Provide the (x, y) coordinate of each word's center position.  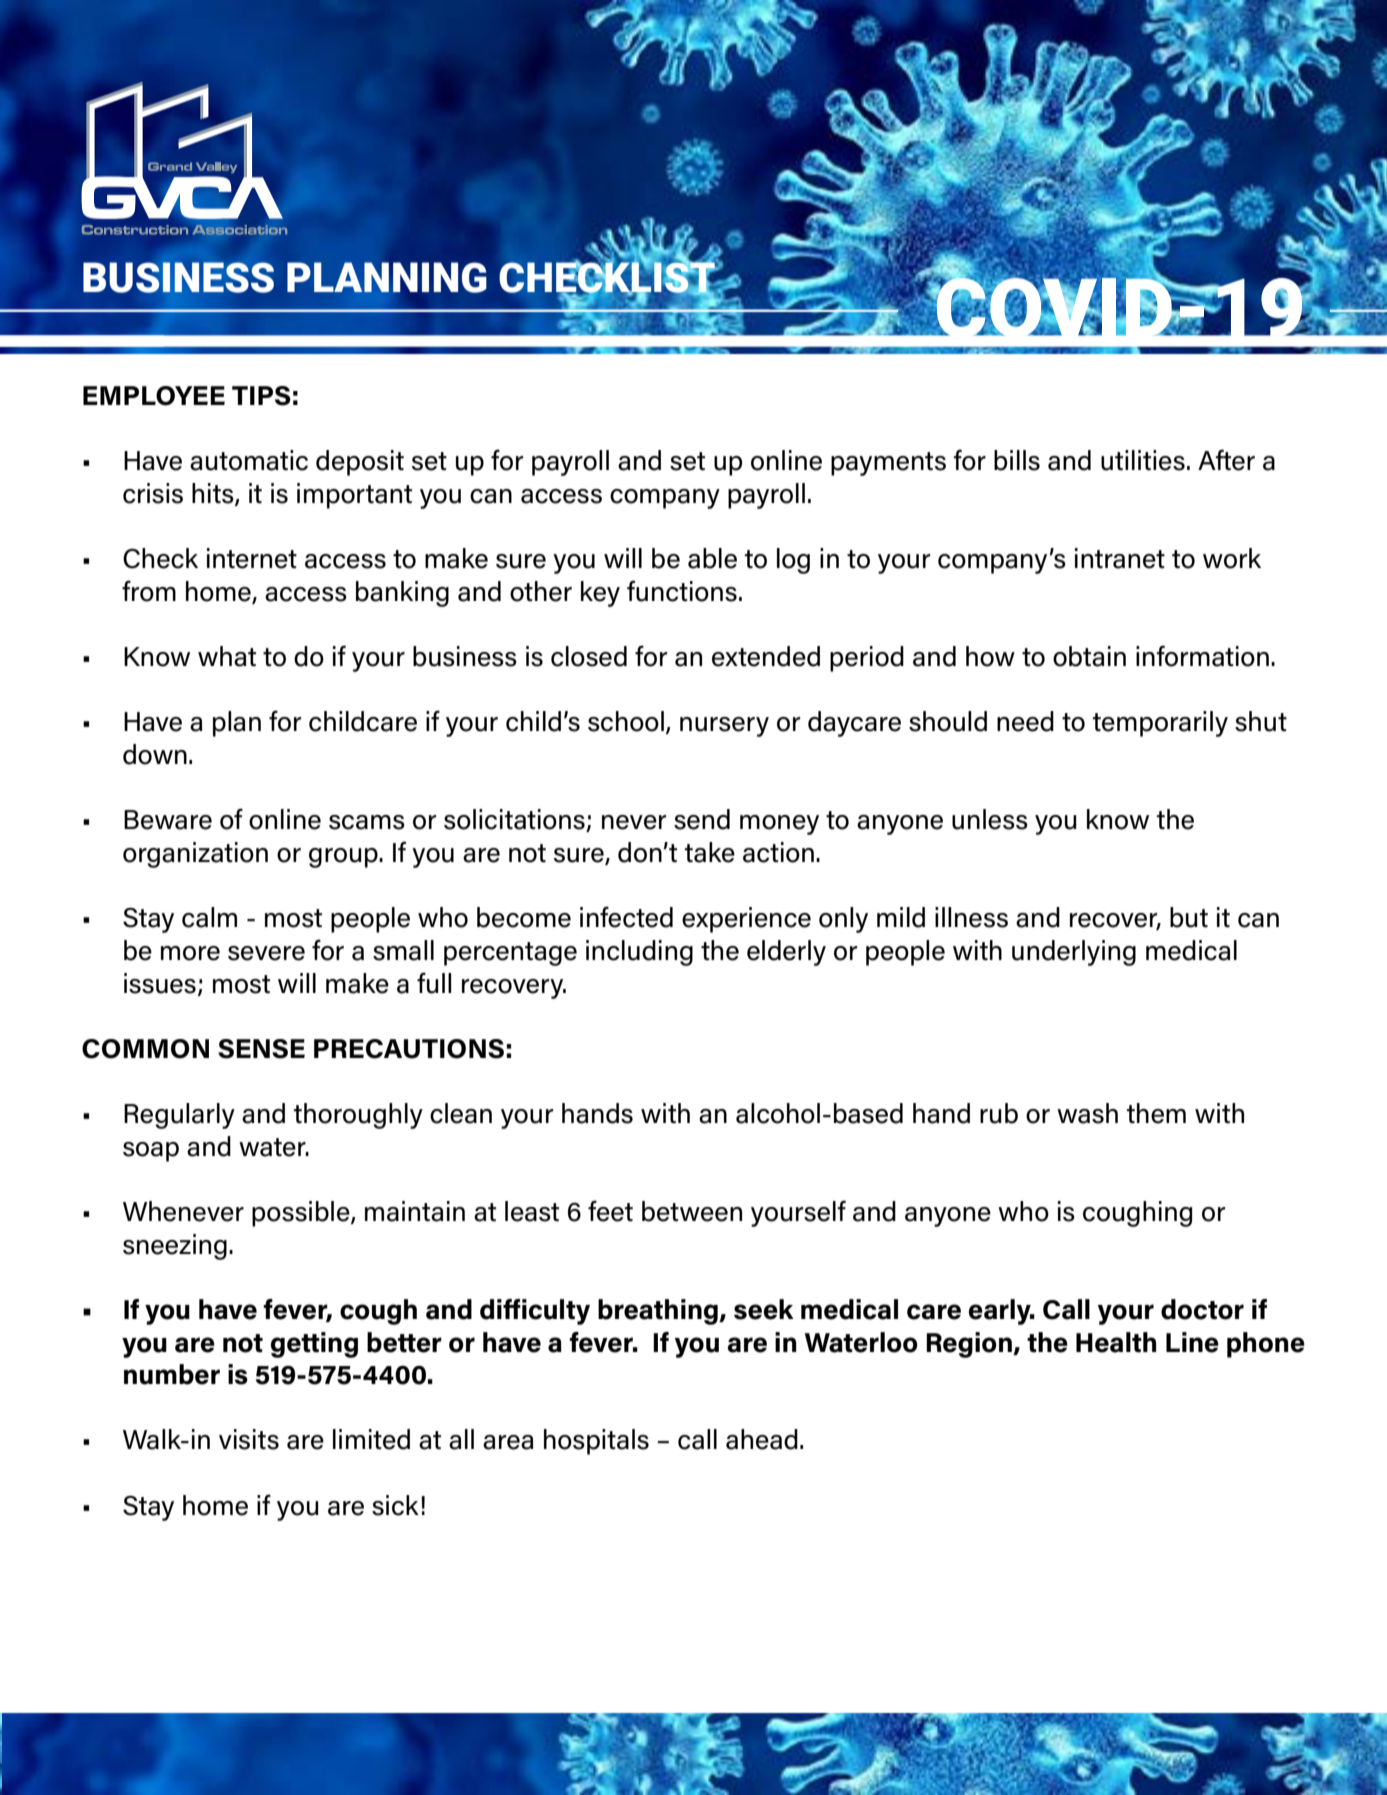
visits (249, 1439)
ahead (762, 1439)
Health (1116, 1342)
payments (888, 464)
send (702, 819)
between (692, 1211)
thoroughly (358, 1116)
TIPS (261, 396)
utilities (1143, 460)
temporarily (1160, 724)
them (1156, 1113)
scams (367, 822)
